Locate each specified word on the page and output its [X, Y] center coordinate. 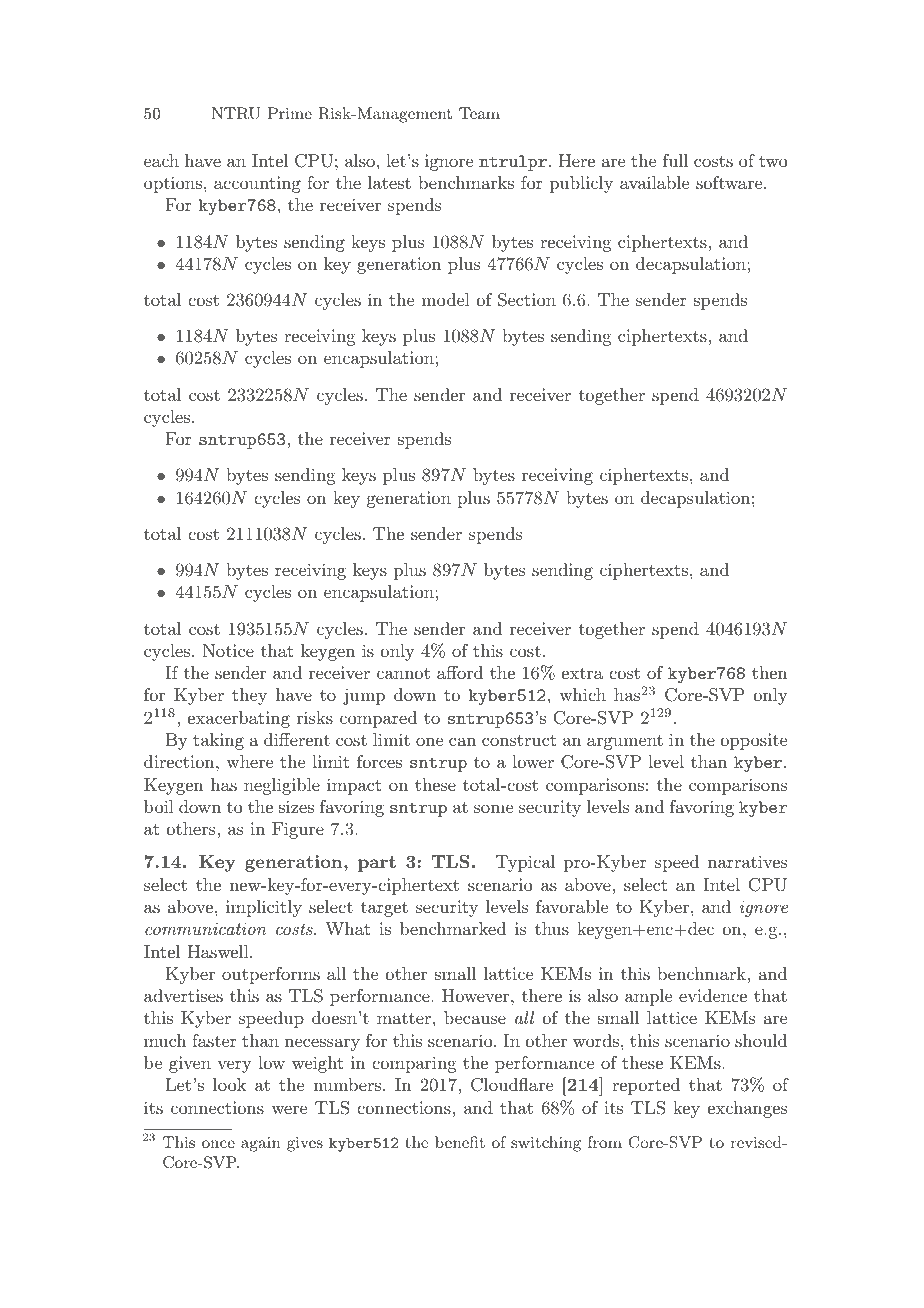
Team [479, 113]
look [229, 1084]
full [675, 160]
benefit [460, 1142]
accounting [257, 184]
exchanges [747, 1109]
